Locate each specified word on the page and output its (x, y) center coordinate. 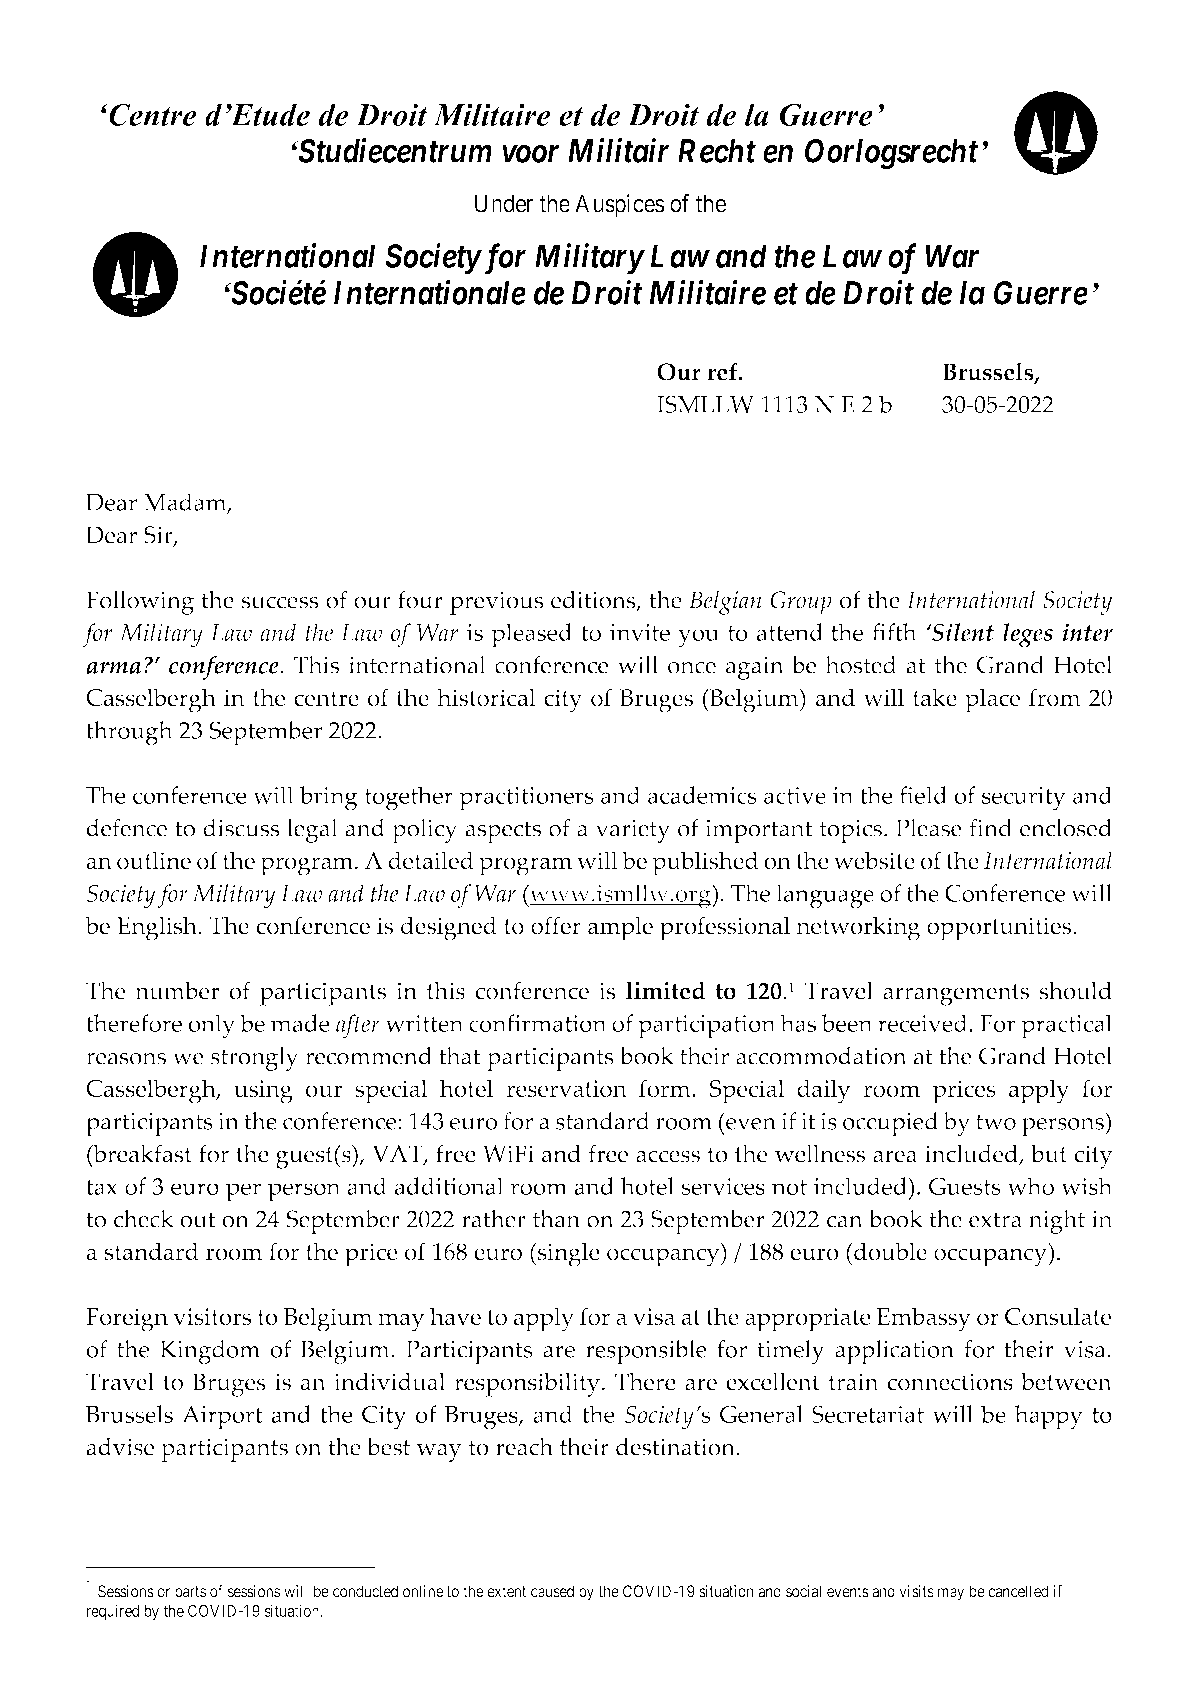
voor (530, 154)
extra (995, 1220)
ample (620, 928)
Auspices (620, 205)
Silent (962, 632)
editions (594, 600)
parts (190, 1593)
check (143, 1219)
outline (154, 860)
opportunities (999, 929)
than (556, 1219)
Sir (159, 536)
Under (504, 203)
